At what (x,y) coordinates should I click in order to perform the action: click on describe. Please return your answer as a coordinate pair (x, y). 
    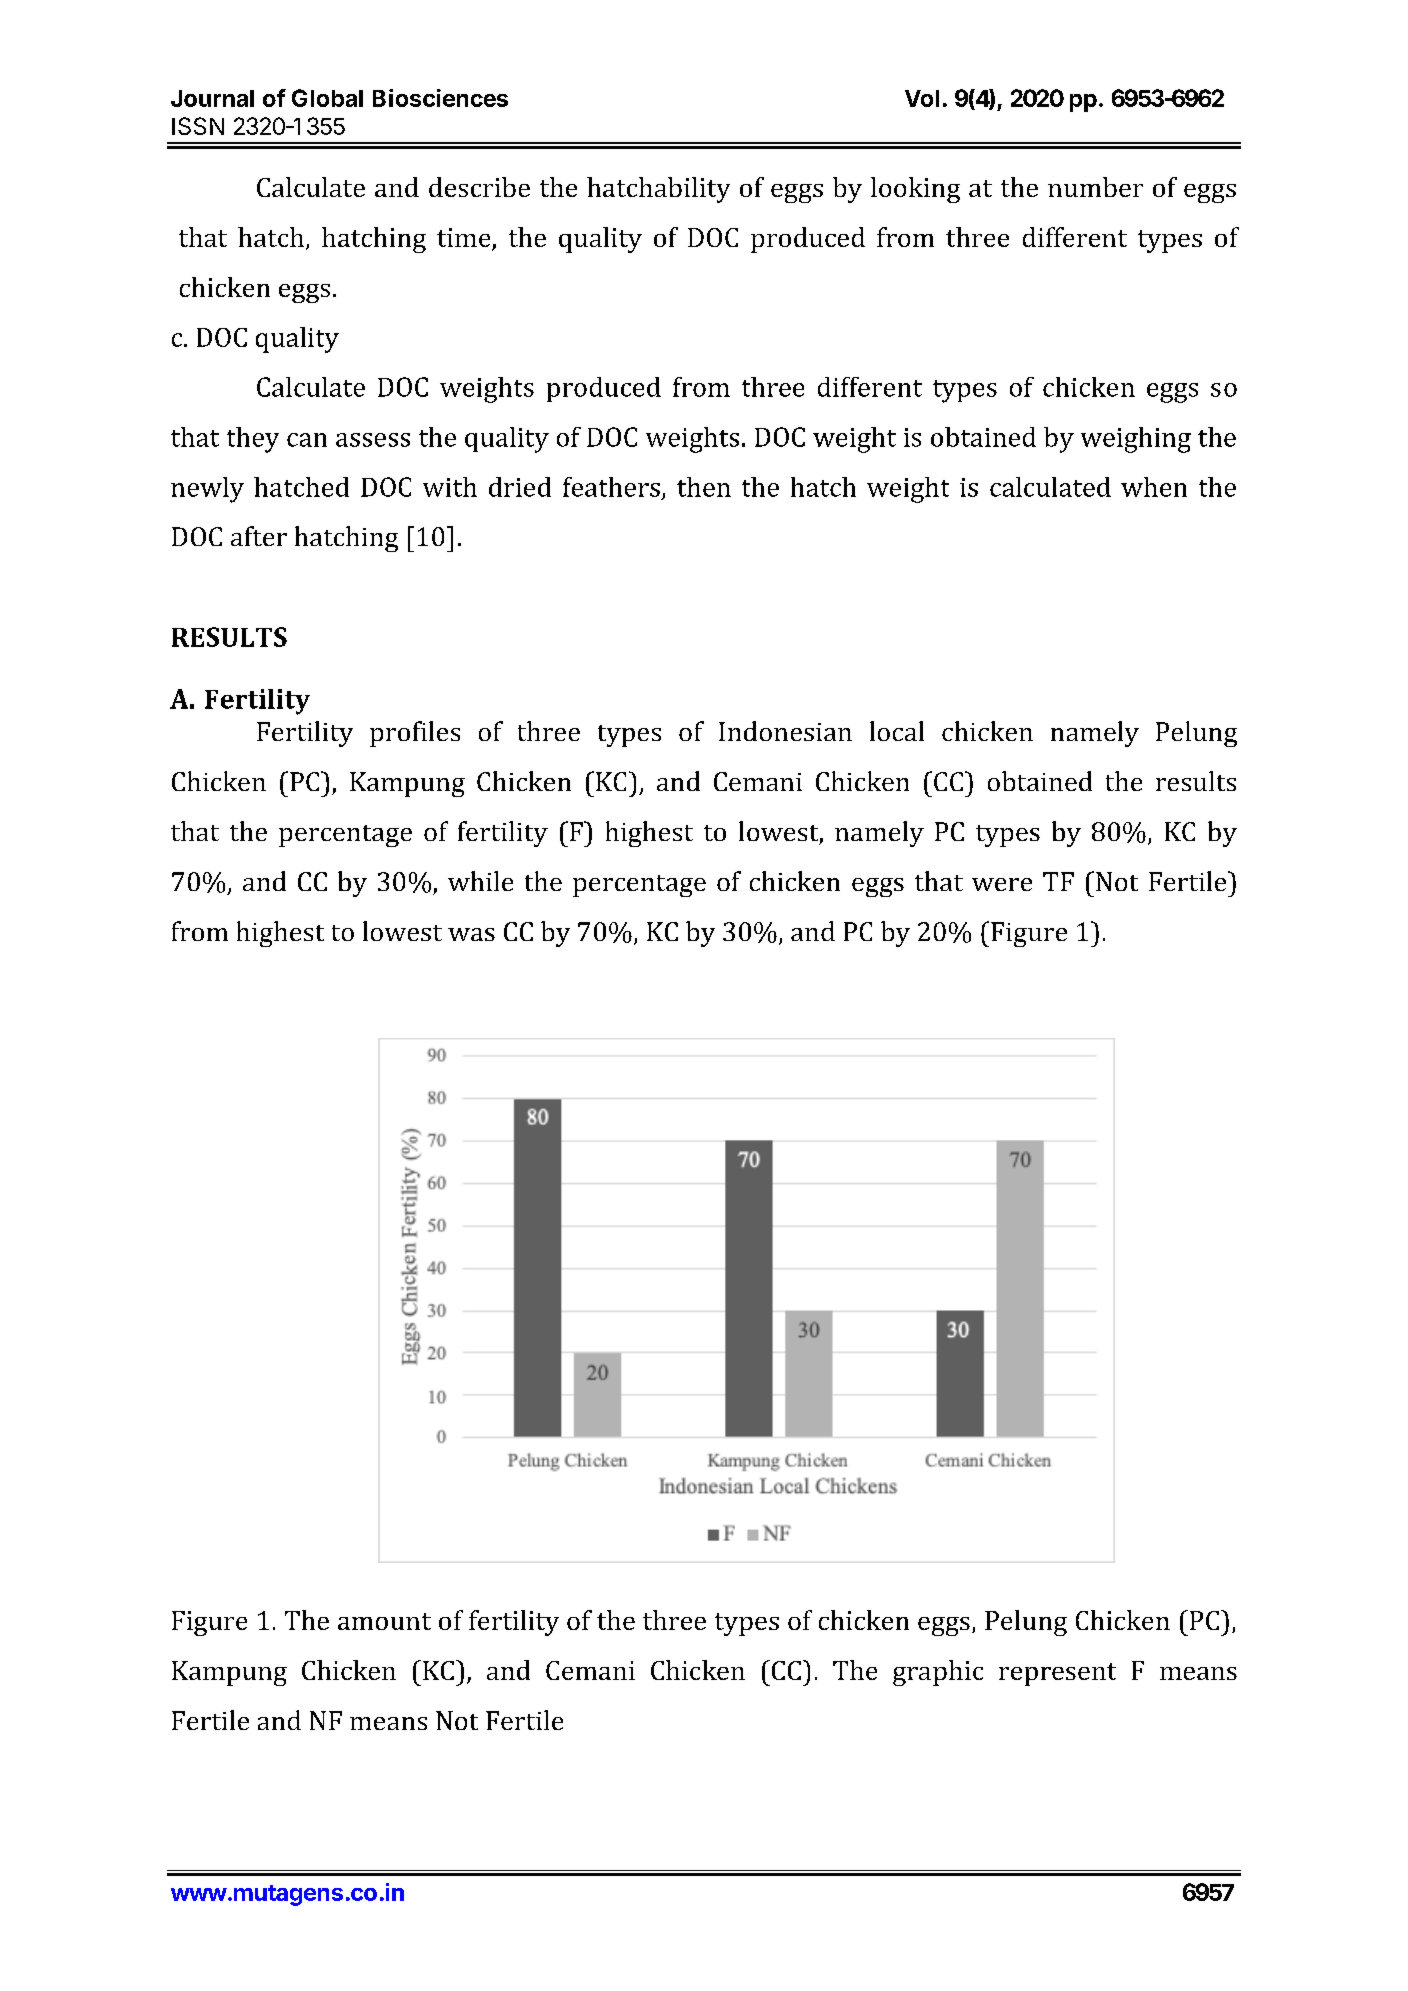
    Looking at the image, I should click on (479, 187).
